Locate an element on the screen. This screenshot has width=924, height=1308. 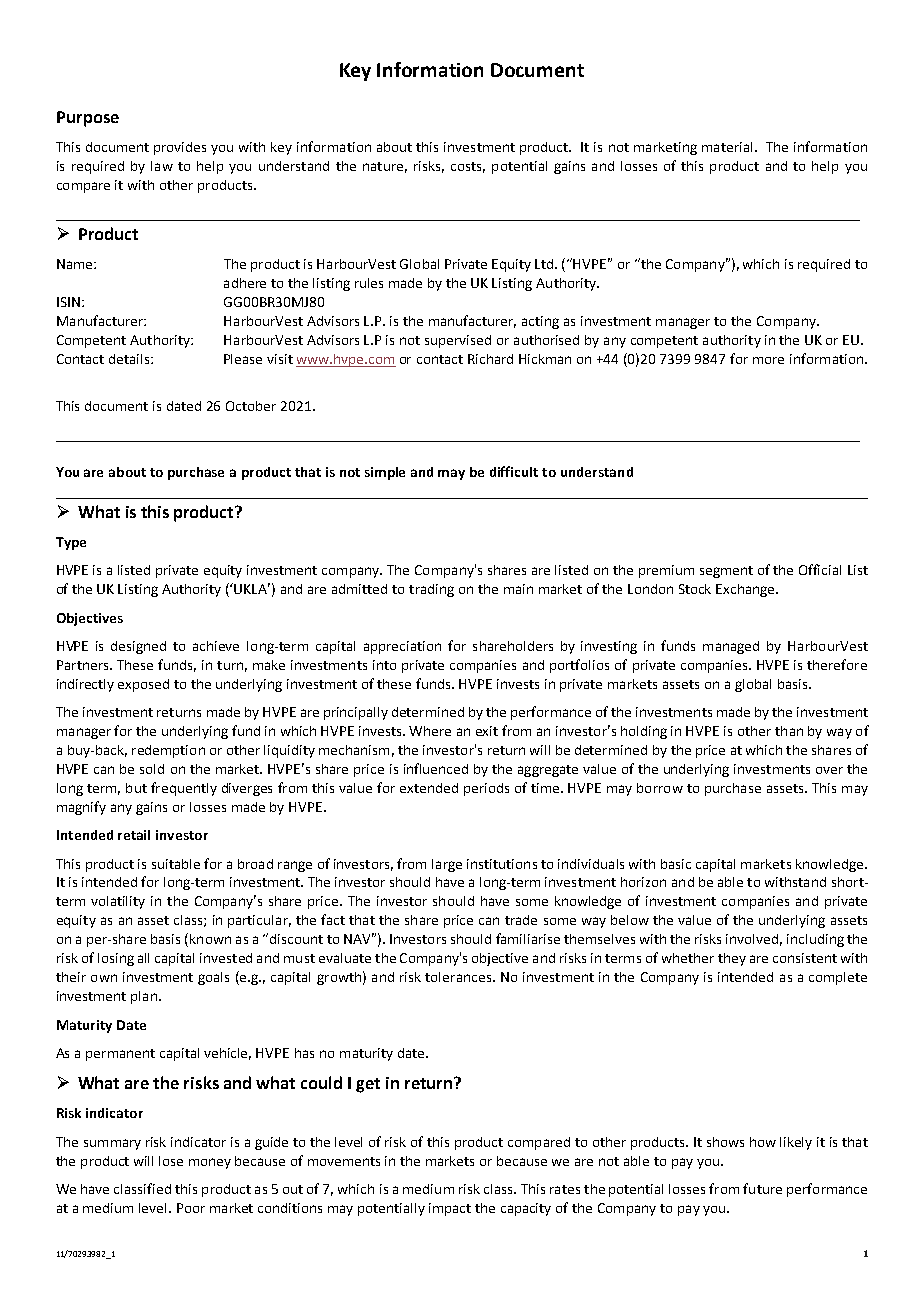
impact is located at coordinates (450, 1209).
